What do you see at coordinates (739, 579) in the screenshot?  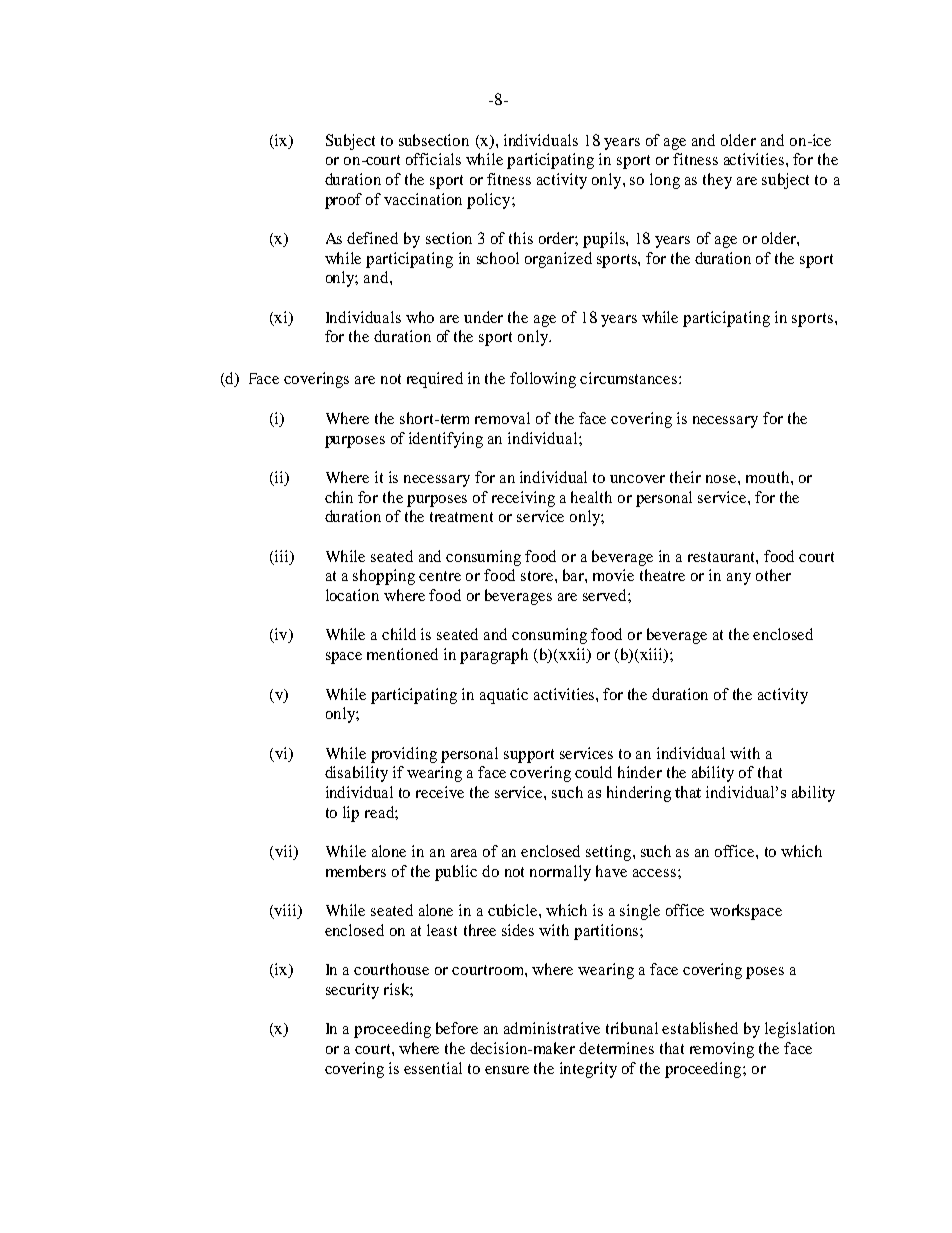 I see `any` at bounding box center [739, 579].
